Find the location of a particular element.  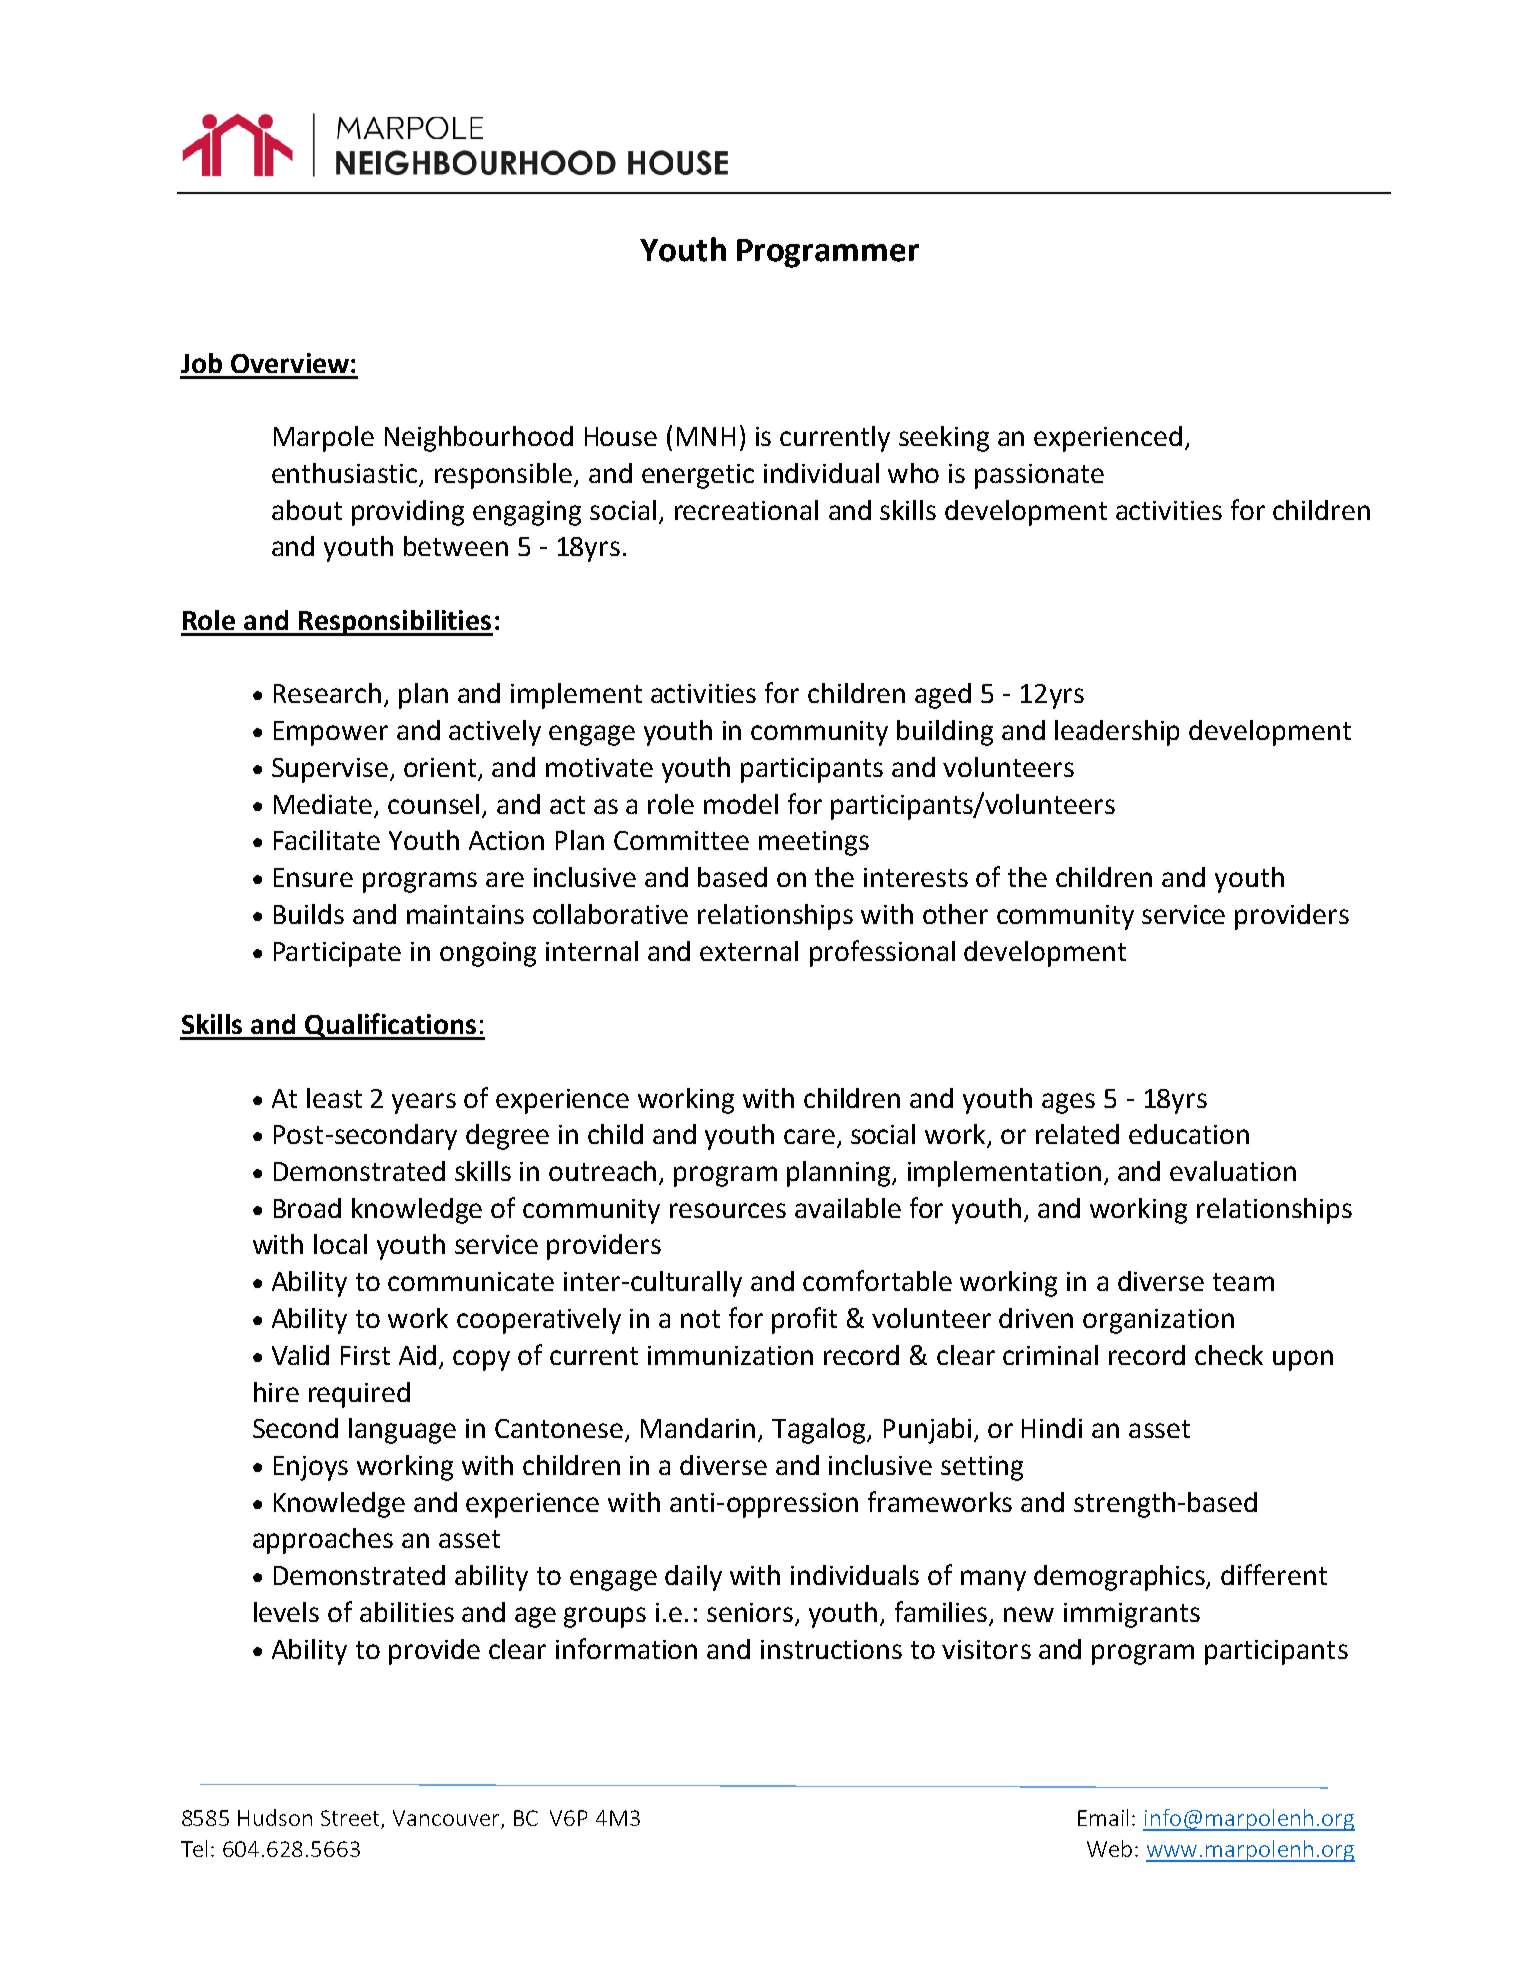

Valid is located at coordinates (300, 1355).
